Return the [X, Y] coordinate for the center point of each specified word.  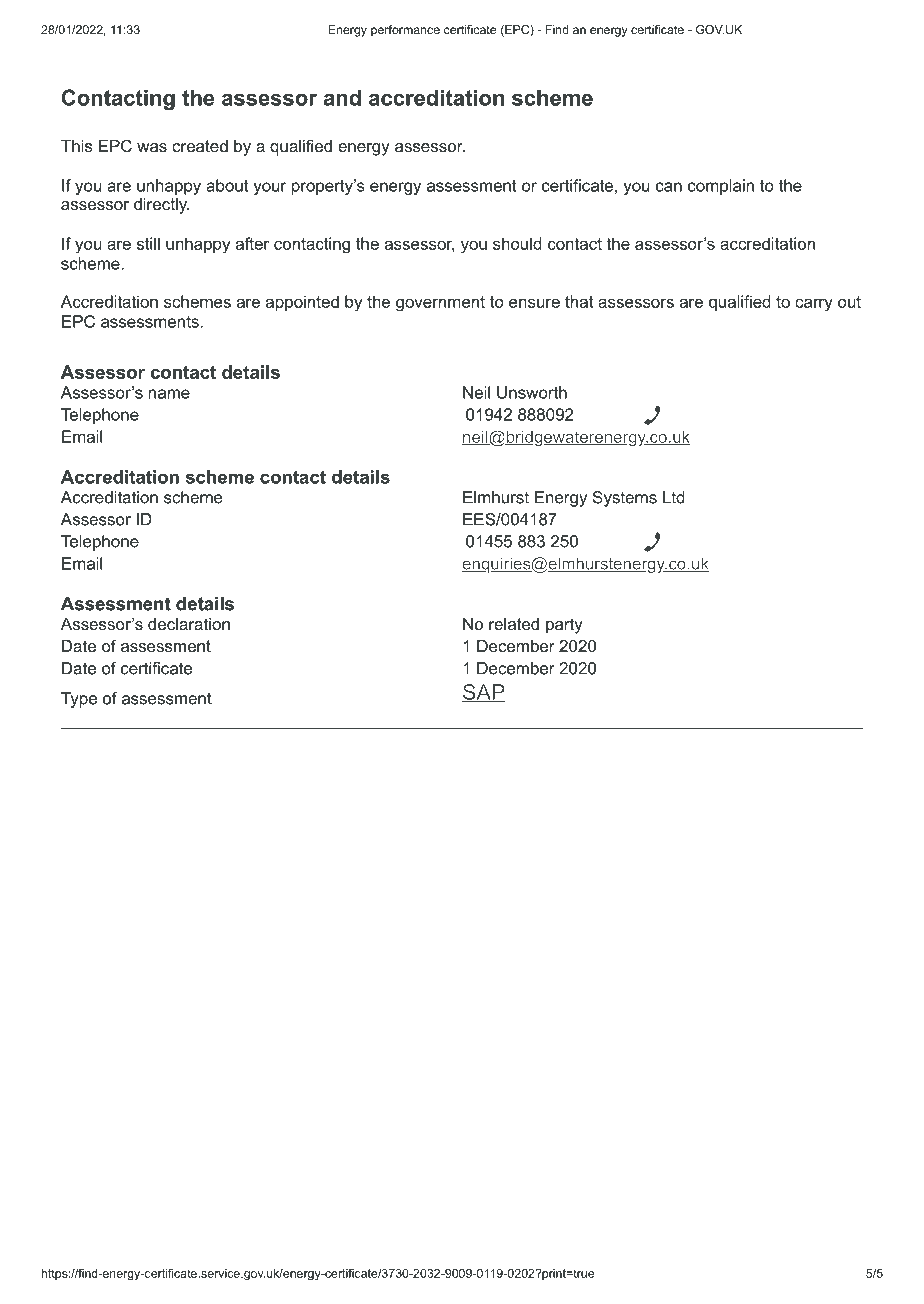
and [342, 97]
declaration [189, 624]
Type [79, 700]
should [517, 243]
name [169, 394]
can [669, 187]
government [440, 304]
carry [814, 305]
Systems [625, 499]
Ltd [674, 497]
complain [721, 187]
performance [405, 31]
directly [161, 206]
